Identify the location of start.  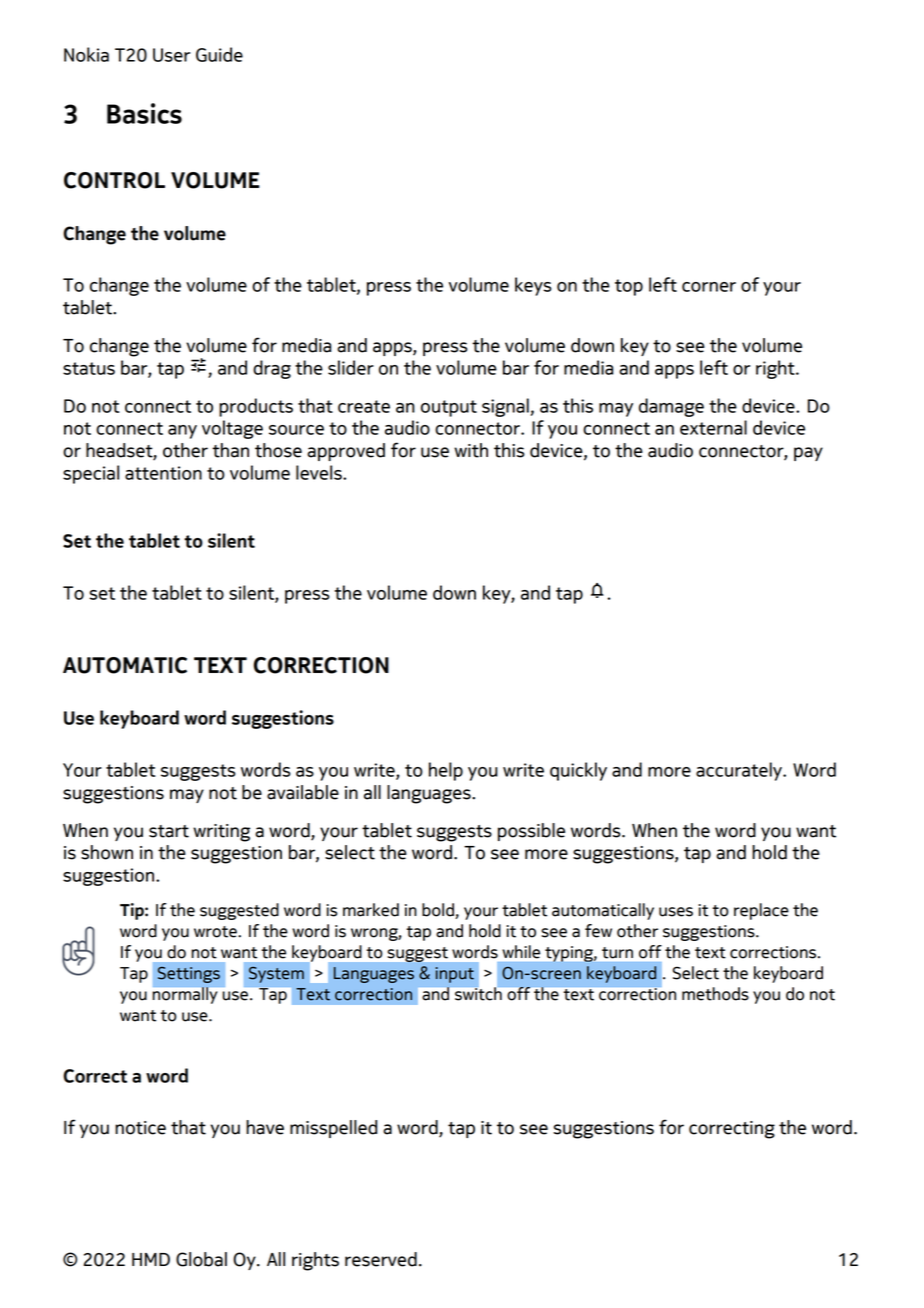
(169, 831).
